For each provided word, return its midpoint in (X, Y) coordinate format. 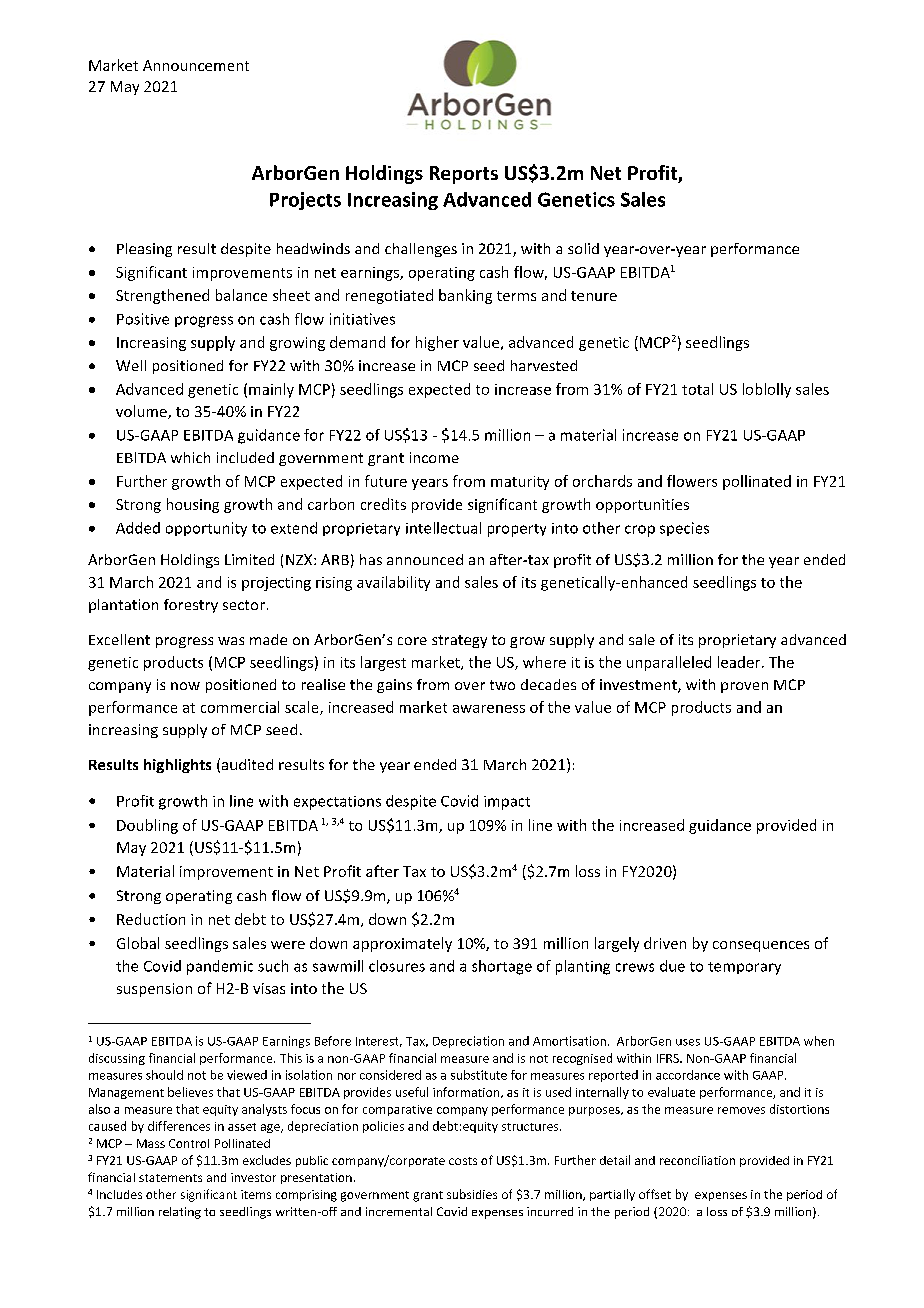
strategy (459, 641)
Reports (464, 175)
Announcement (196, 65)
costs (463, 1161)
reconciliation (697, 1160)
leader (740, 662)
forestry (191, 606)
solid (583, 248)
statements (170, 1178)
